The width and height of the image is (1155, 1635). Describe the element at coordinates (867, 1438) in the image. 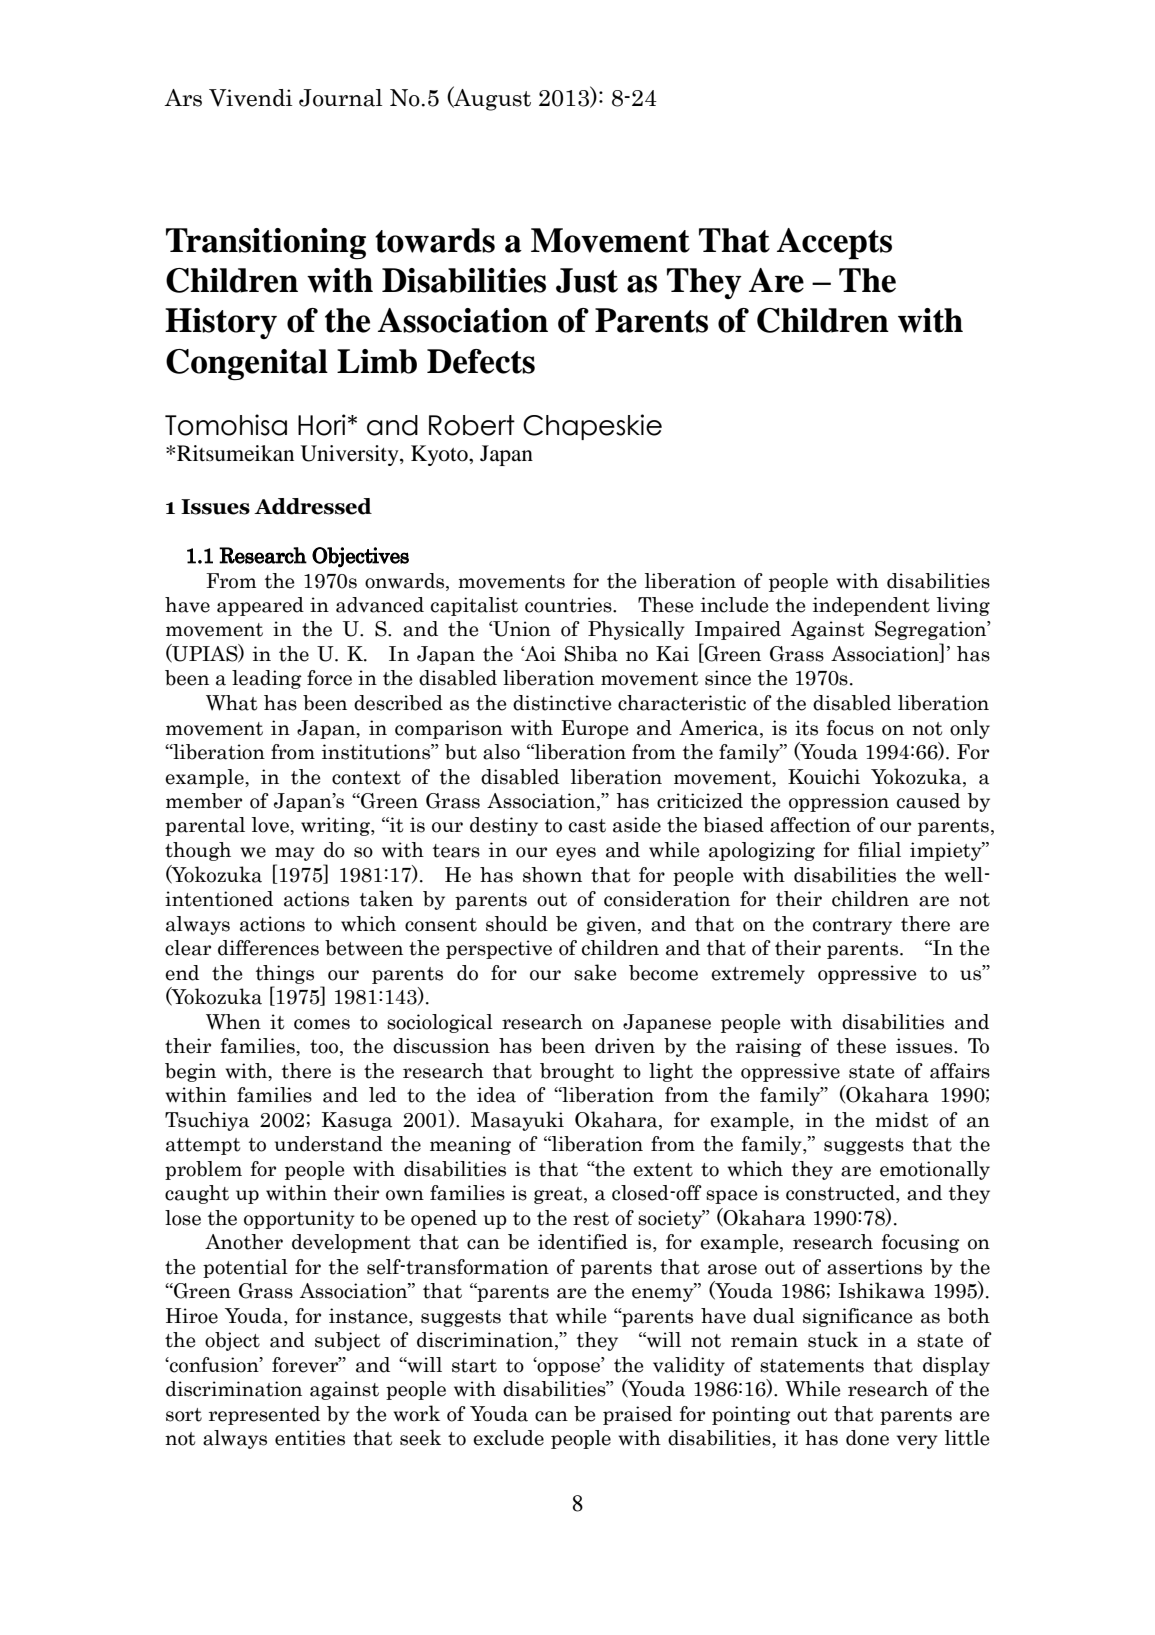

I see `done` at that location.
